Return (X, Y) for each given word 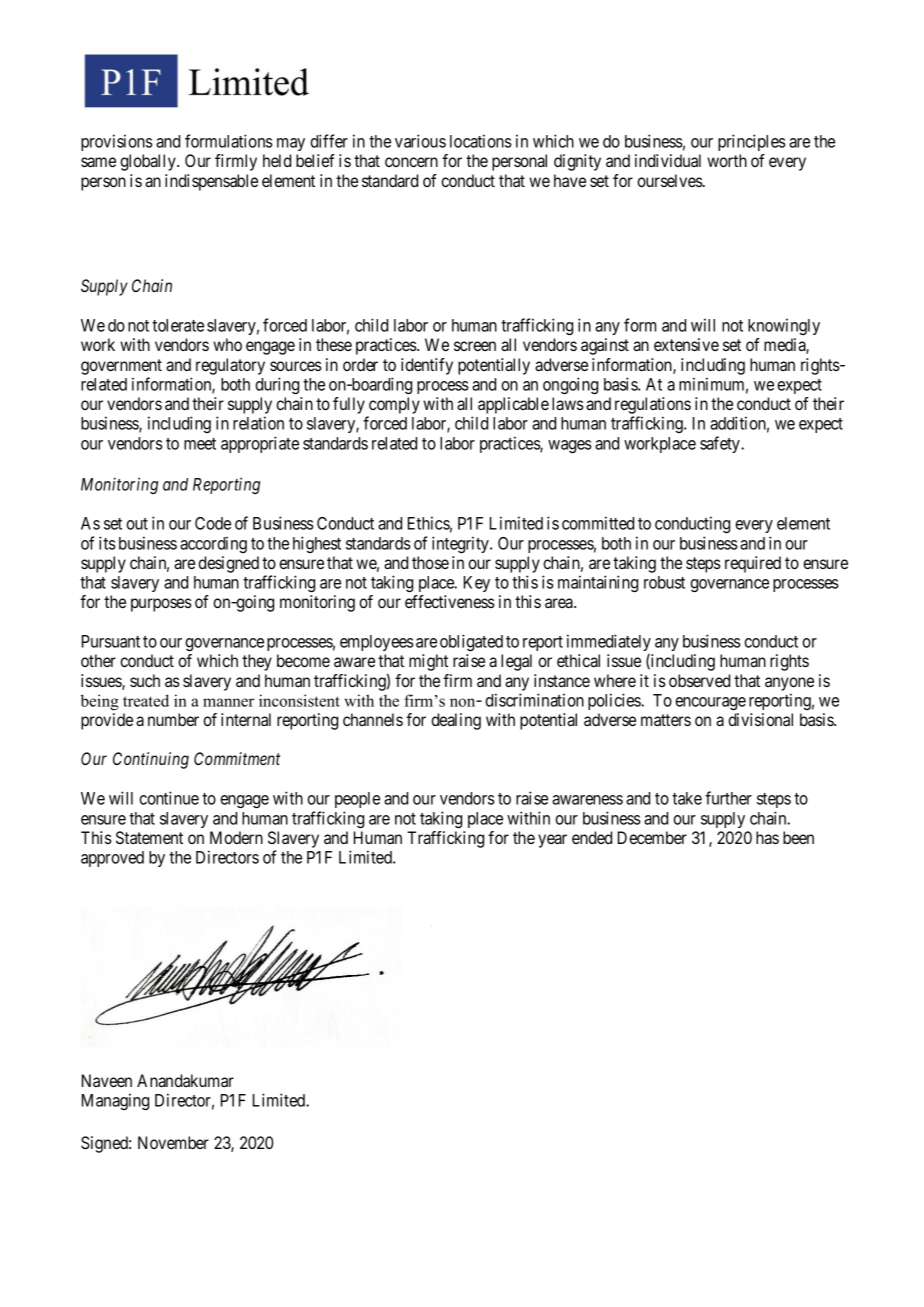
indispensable (211, 182)
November (173, 1142)
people (357, 800)
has (767, 837)
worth (727, 160)
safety (721, 444)
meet (200, 444)
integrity (462, 544)
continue (169, 798)
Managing (115, 1101)
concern (411, 162)
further (728, 798)
